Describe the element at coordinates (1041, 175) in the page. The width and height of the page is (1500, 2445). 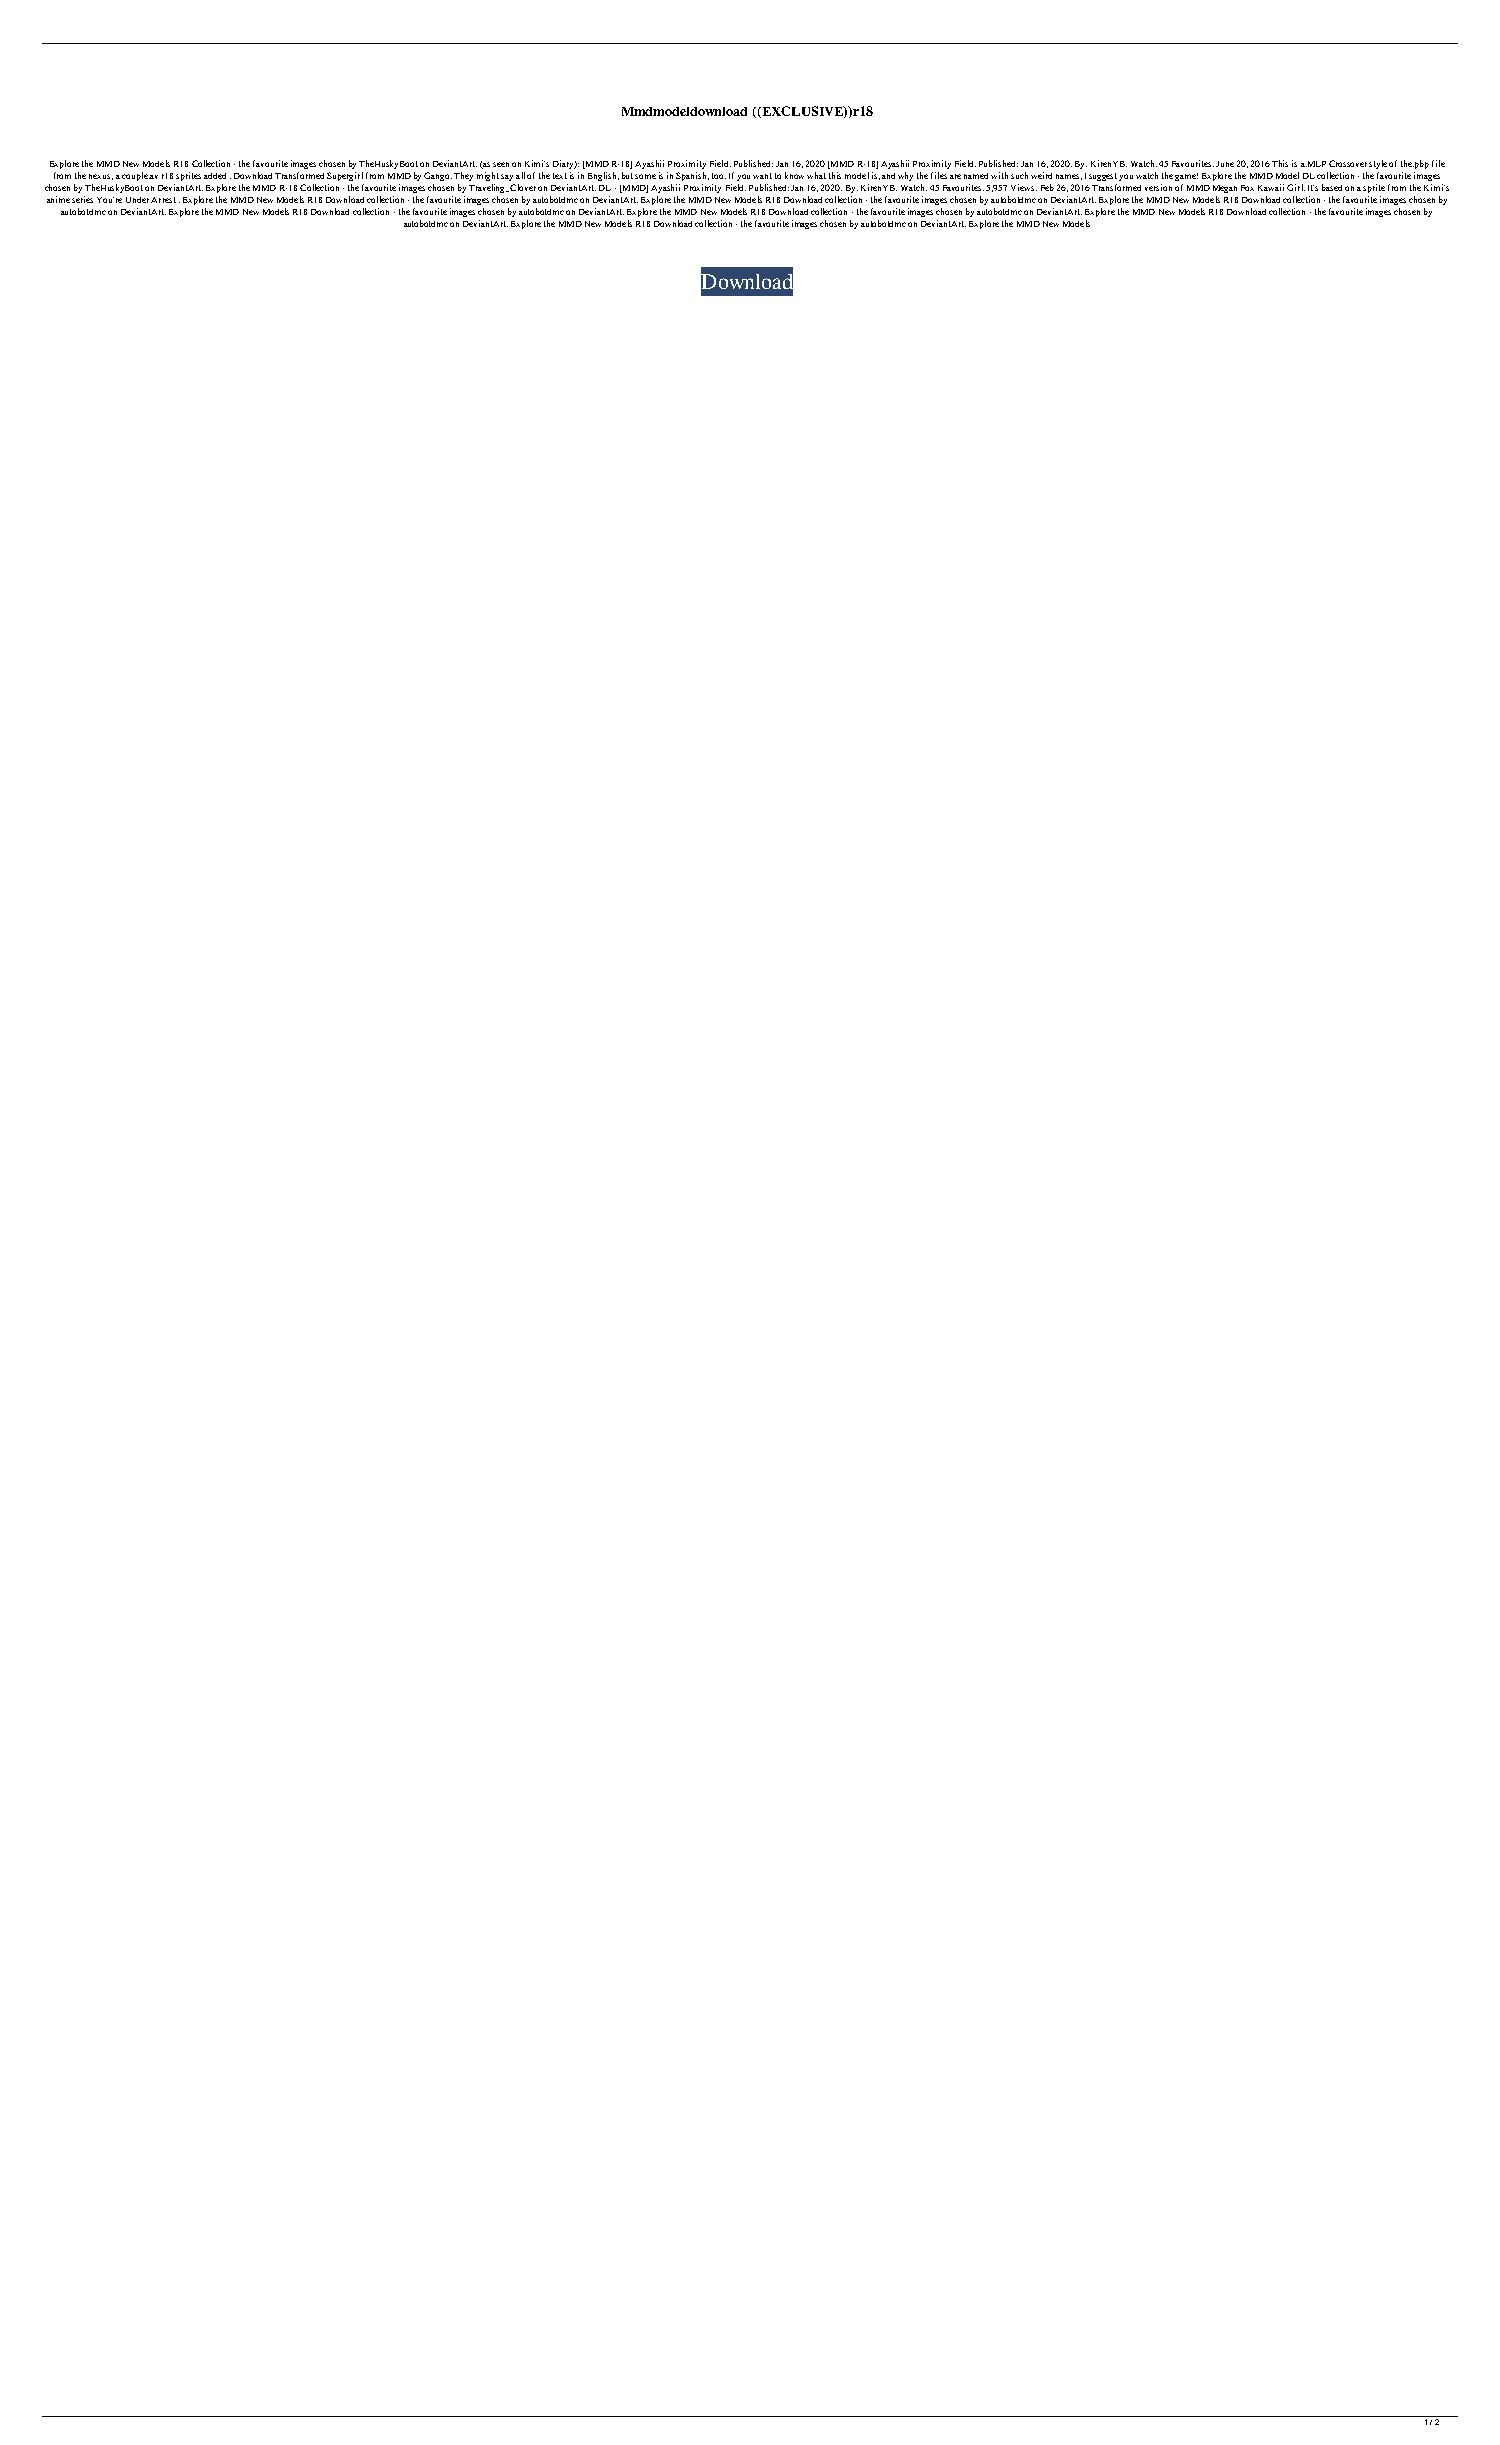
I see `weird` at that location.
